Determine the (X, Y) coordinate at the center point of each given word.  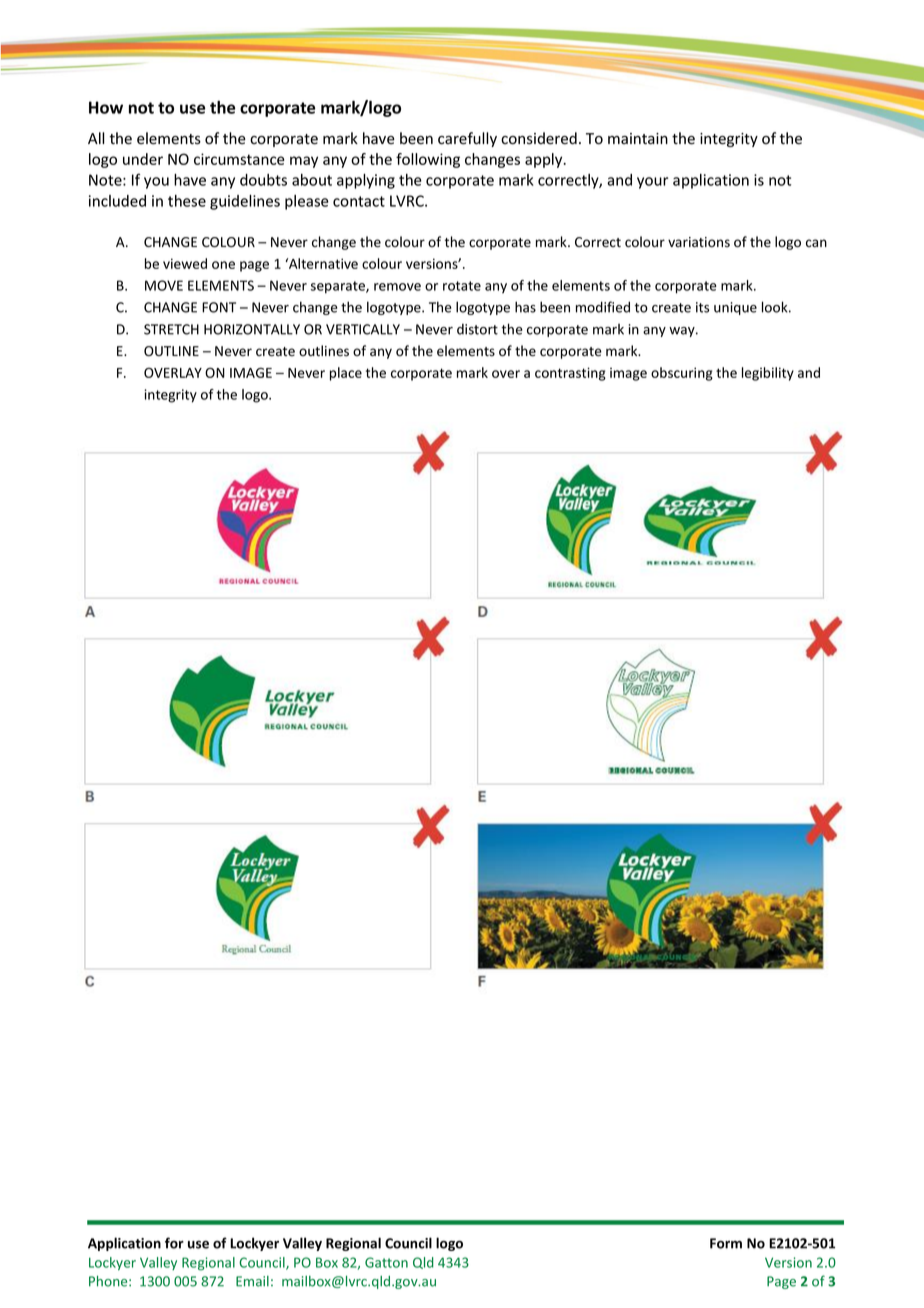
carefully (467, 139)
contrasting (570, 374)
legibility (768, 374)
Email (252, 1281)
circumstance (239, 159)
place (346, 374)
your (652, 183)
